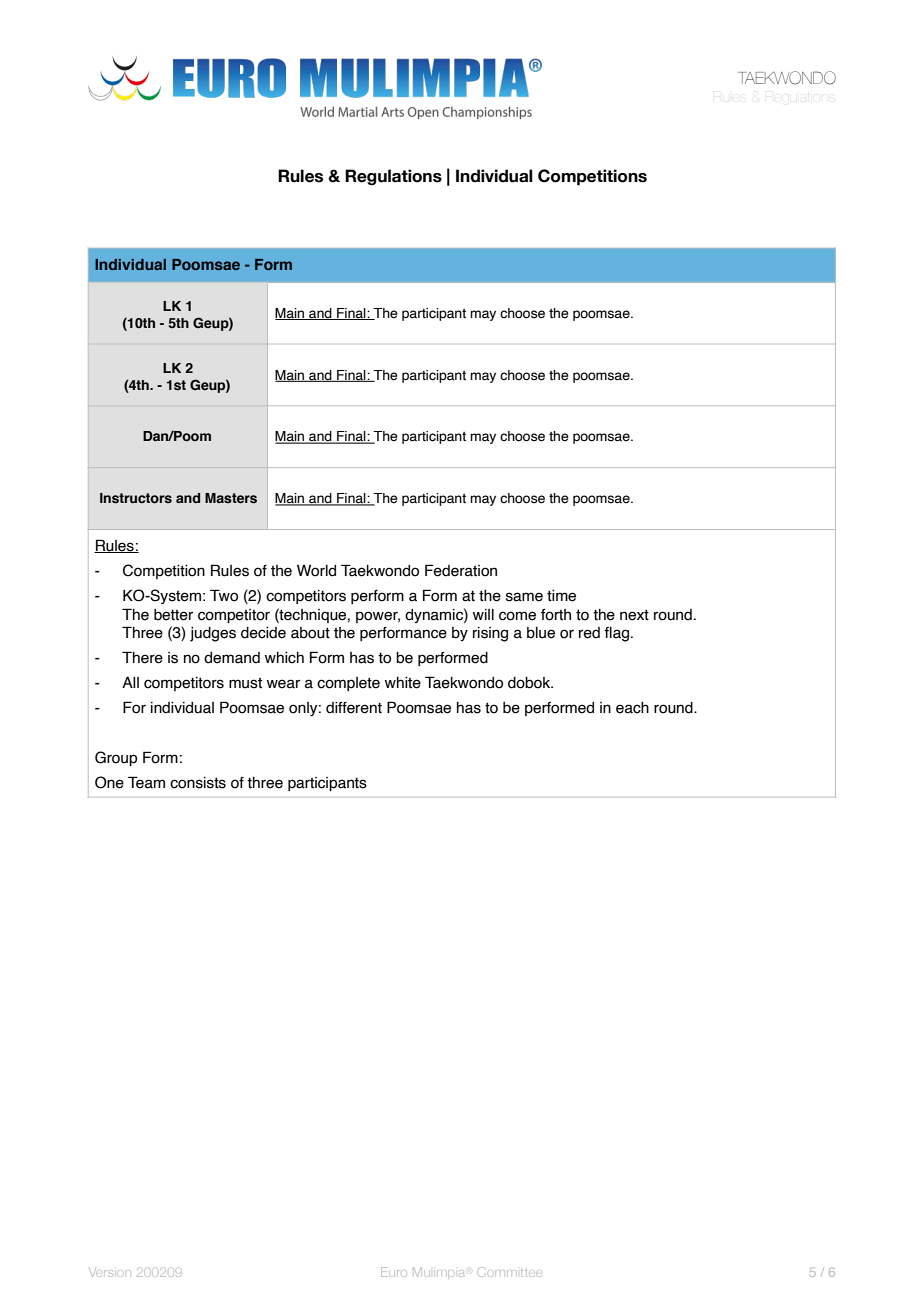 This screenshot has height=1308, width=924. What do you see at coordinates (632, 708) in the screenshot?
I see `each` at bounding box center [632, 708].
